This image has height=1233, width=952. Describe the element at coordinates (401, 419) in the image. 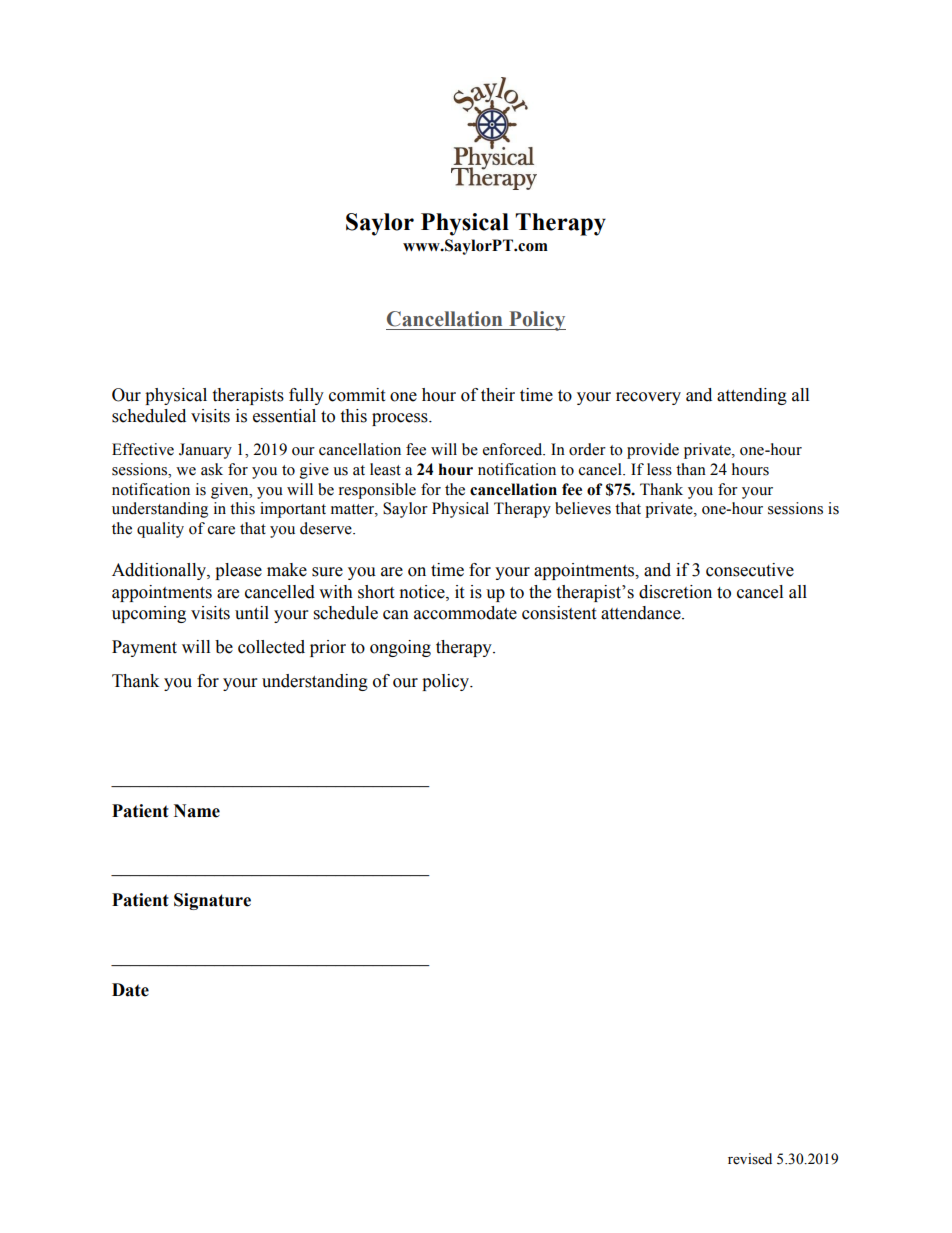

I see `process` at that location.
